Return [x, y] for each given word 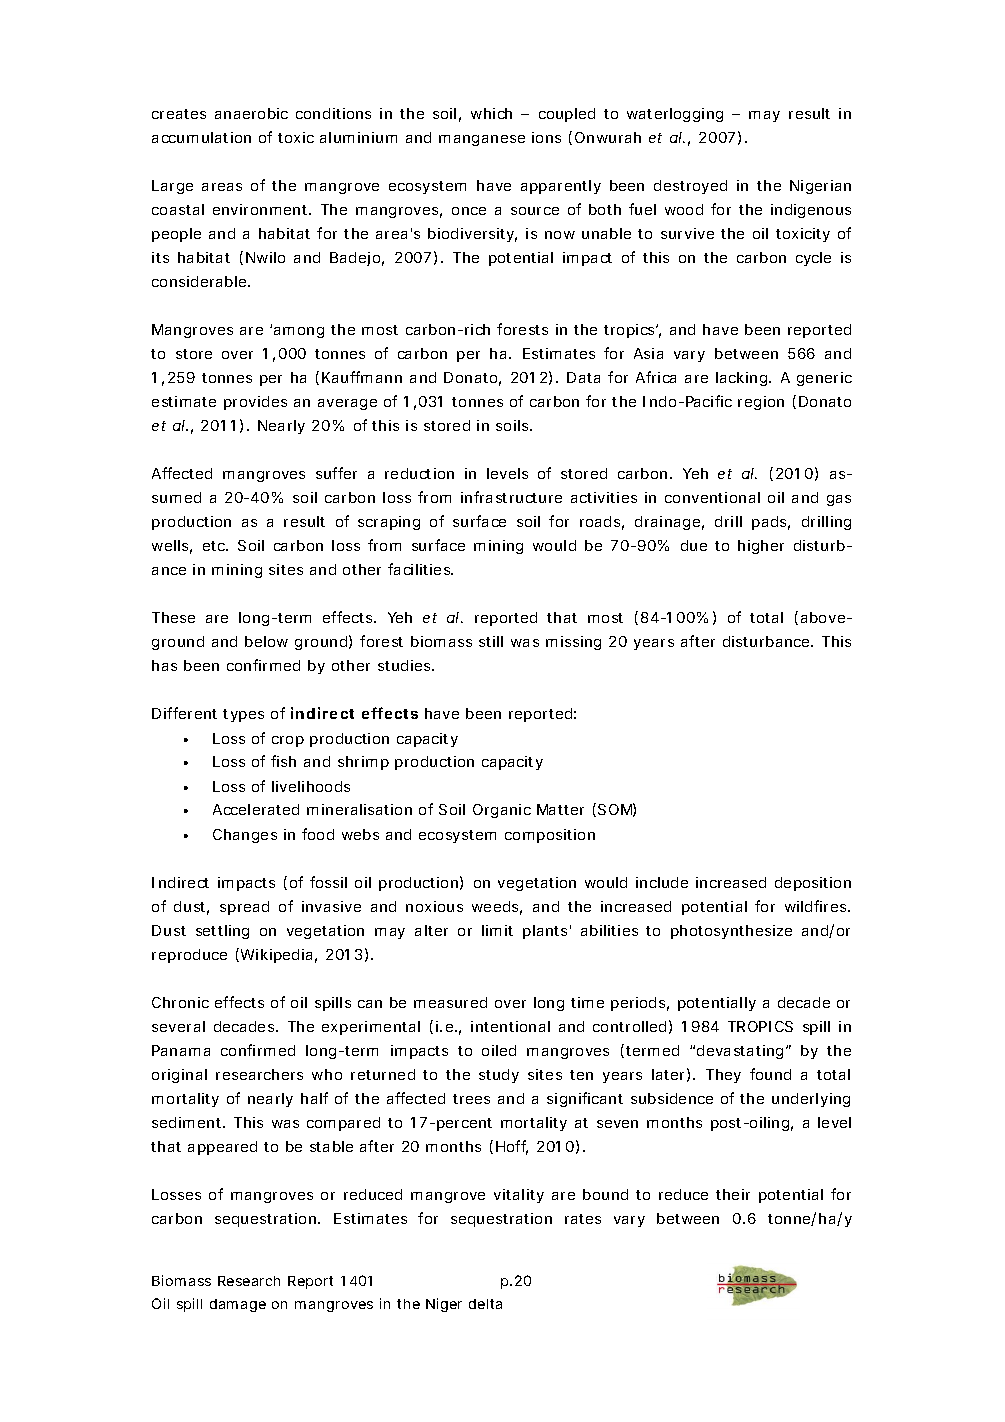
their [733, 1194]
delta [485, 1304]
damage [238, 1305]
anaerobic [251, 113]
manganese [482, 140]
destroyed [690, 187]
